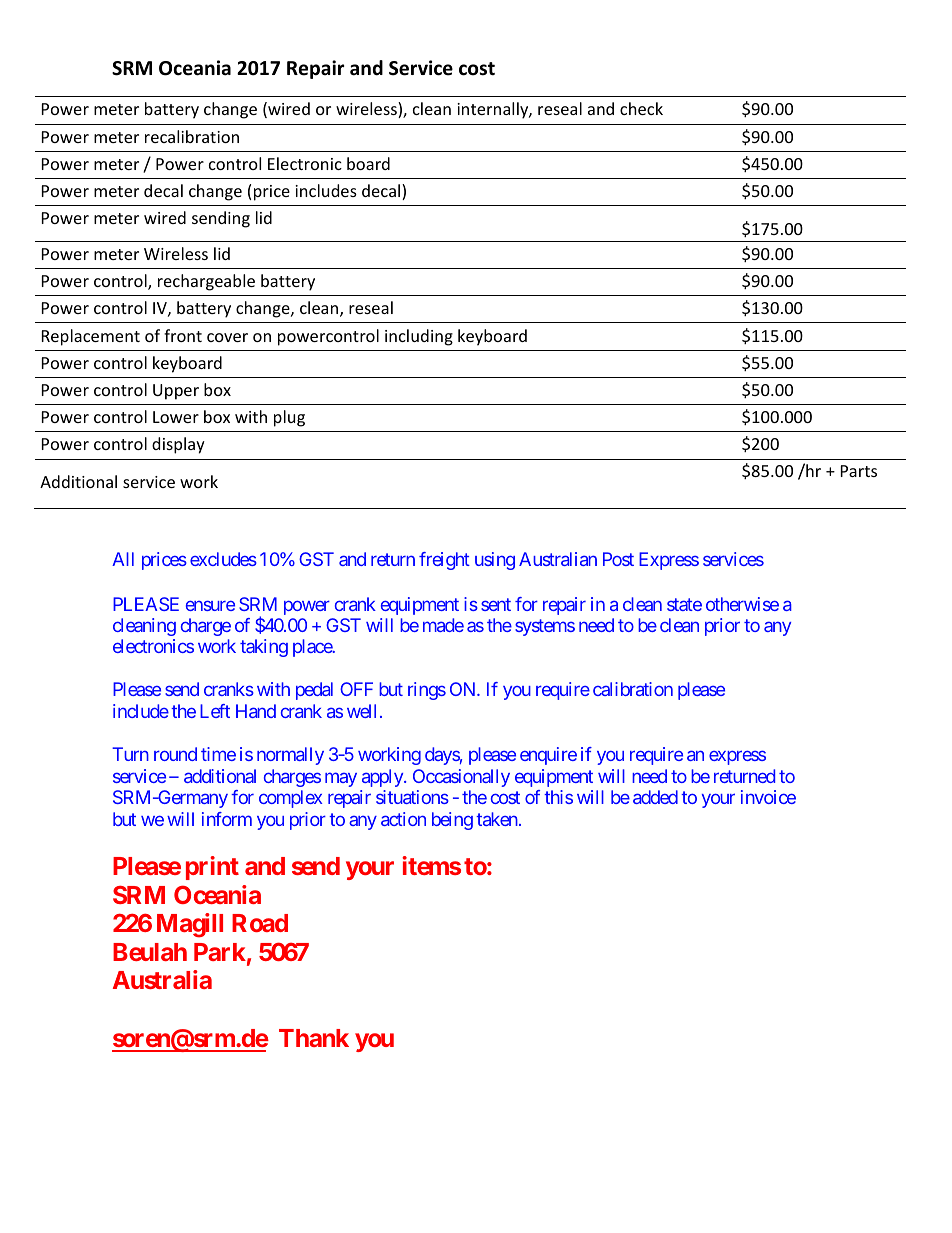 This image has width=952, height=1233. What do you see at coordinates (641, 108) in the image?
I see `check` at bounding box center [641, 108].
